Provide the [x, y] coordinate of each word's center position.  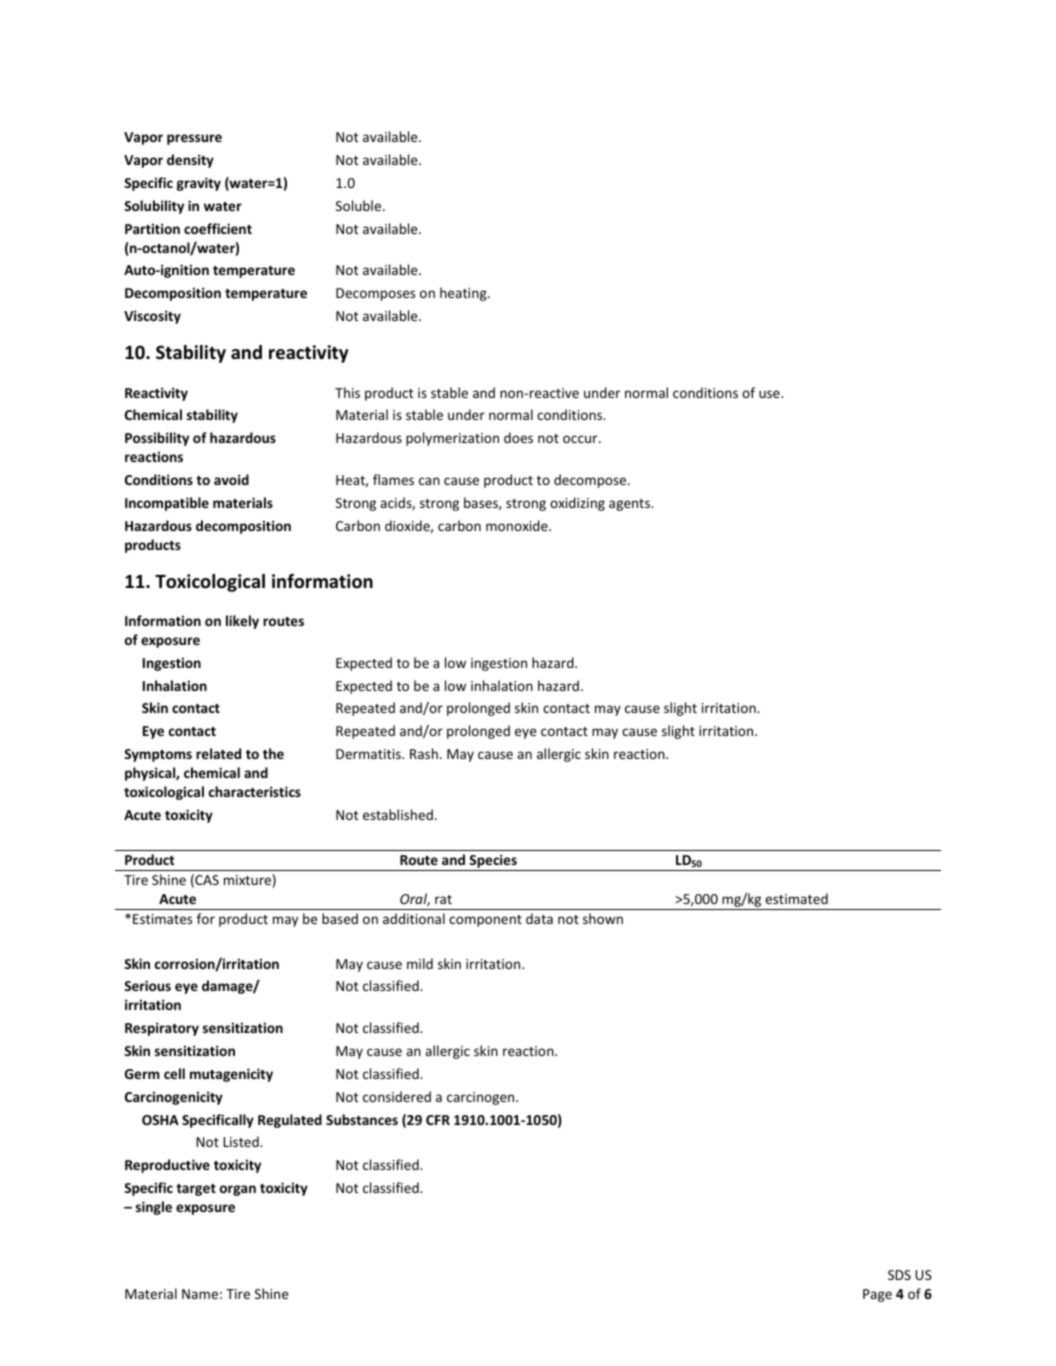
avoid [231, 479]
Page [877, 1295]
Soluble [360, 205]
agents [631, 505]
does [518, 437]
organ [238, 1190]
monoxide [518, 525]
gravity [198, 184]
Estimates [162, 919]
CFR [438, 1120]
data [539, 918]
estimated [796, 898]
